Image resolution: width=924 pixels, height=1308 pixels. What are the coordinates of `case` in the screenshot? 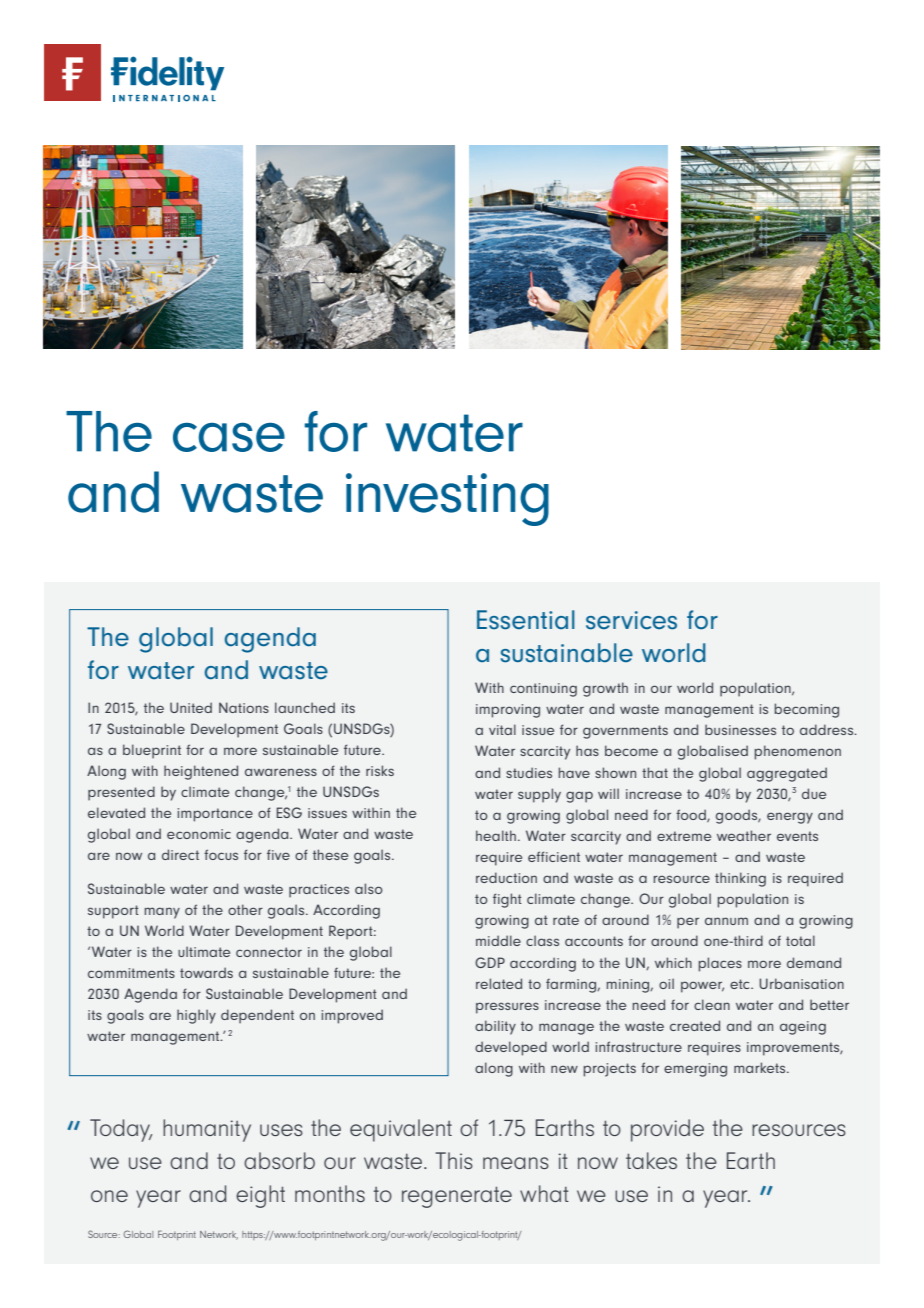 It's located at (229, 437).
